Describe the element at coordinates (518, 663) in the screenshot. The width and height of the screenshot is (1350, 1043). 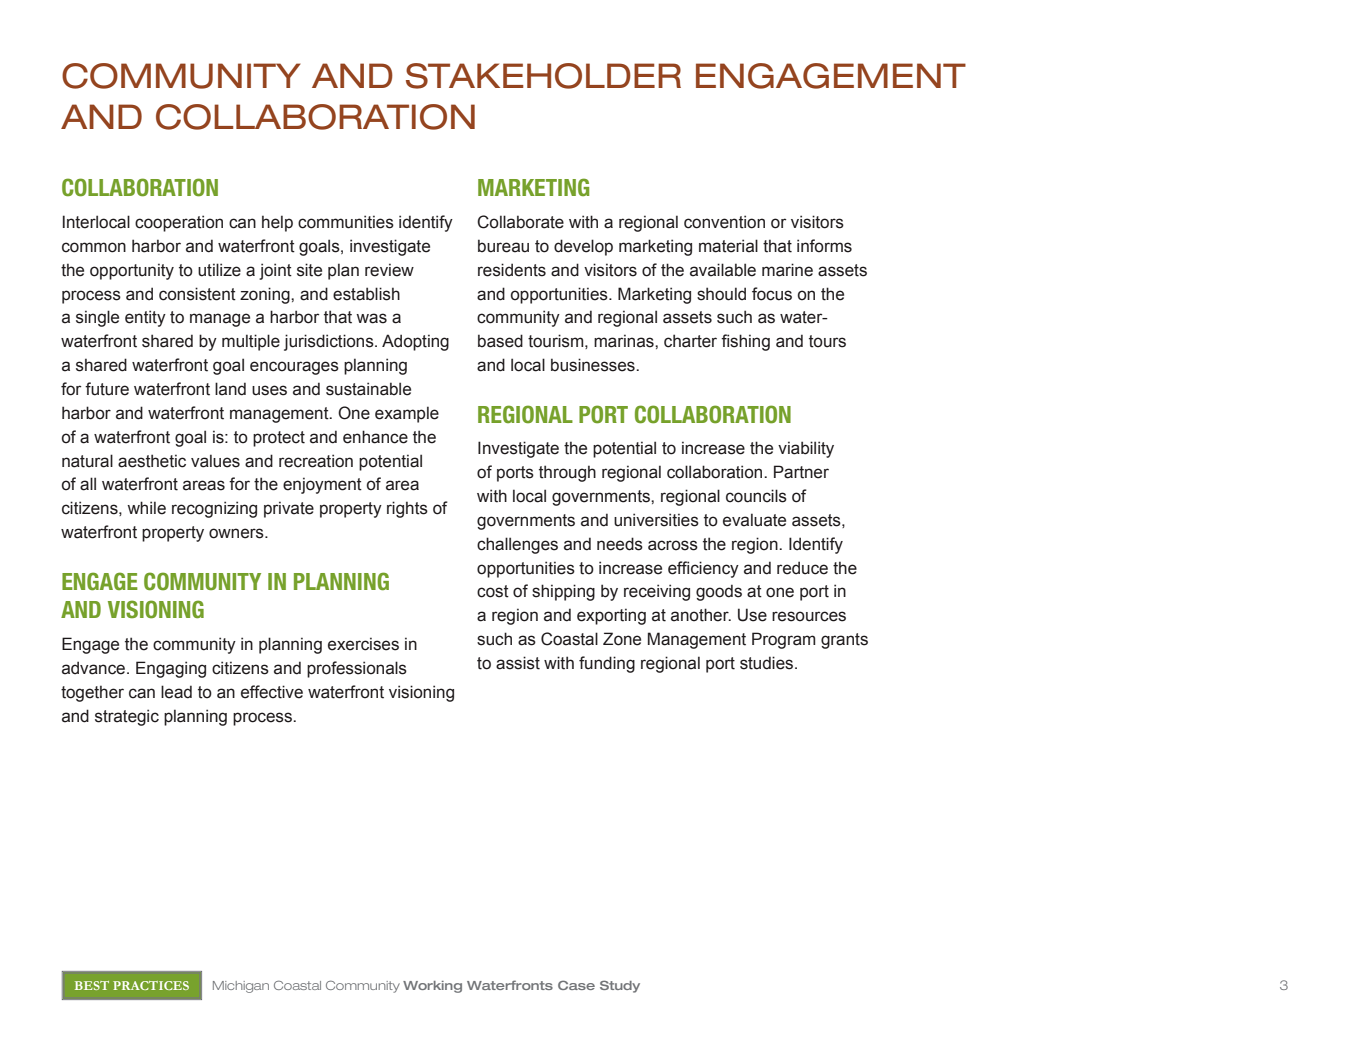
I see `assist` at that location.
